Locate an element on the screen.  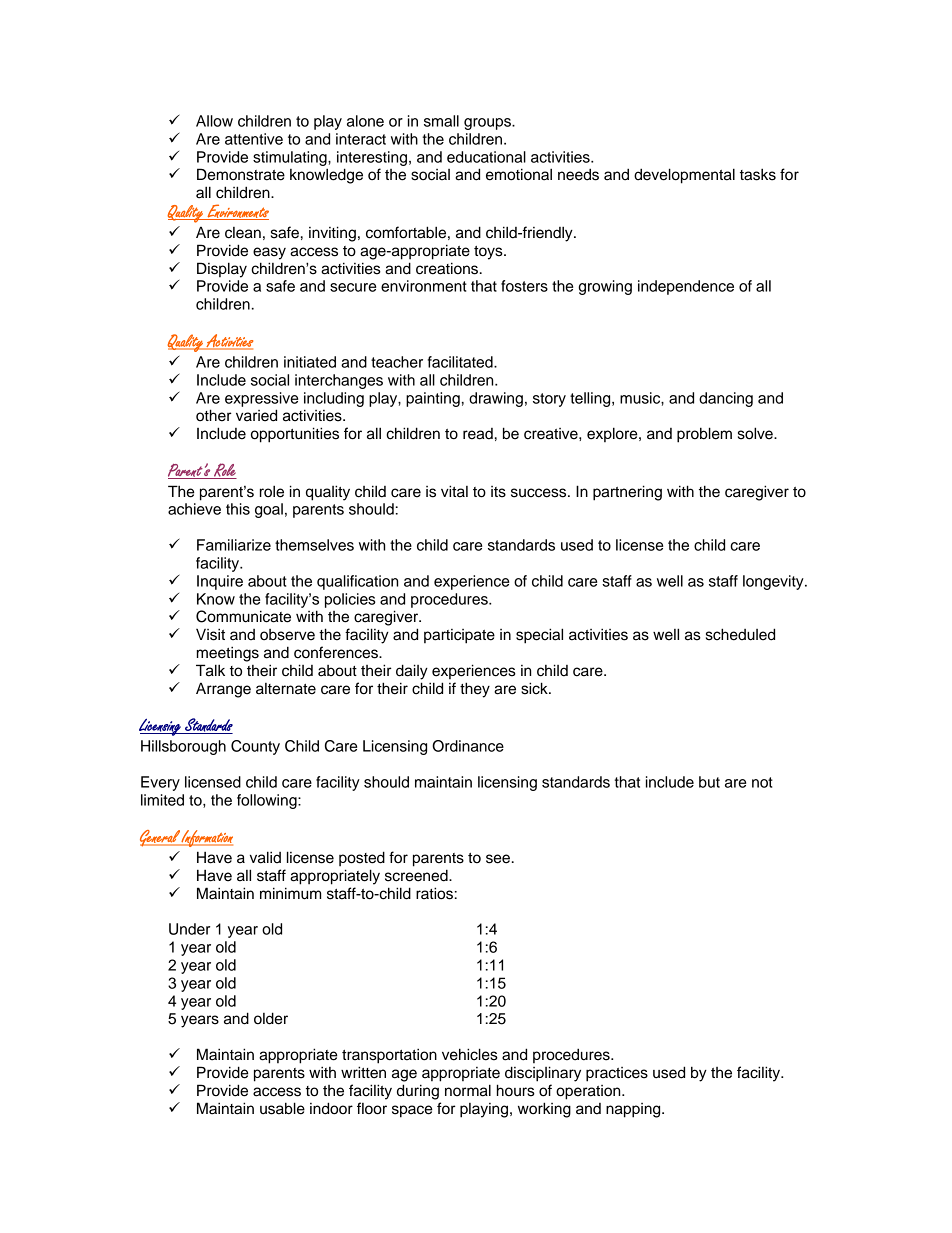
developmental is located at coordinates (684, 176).
